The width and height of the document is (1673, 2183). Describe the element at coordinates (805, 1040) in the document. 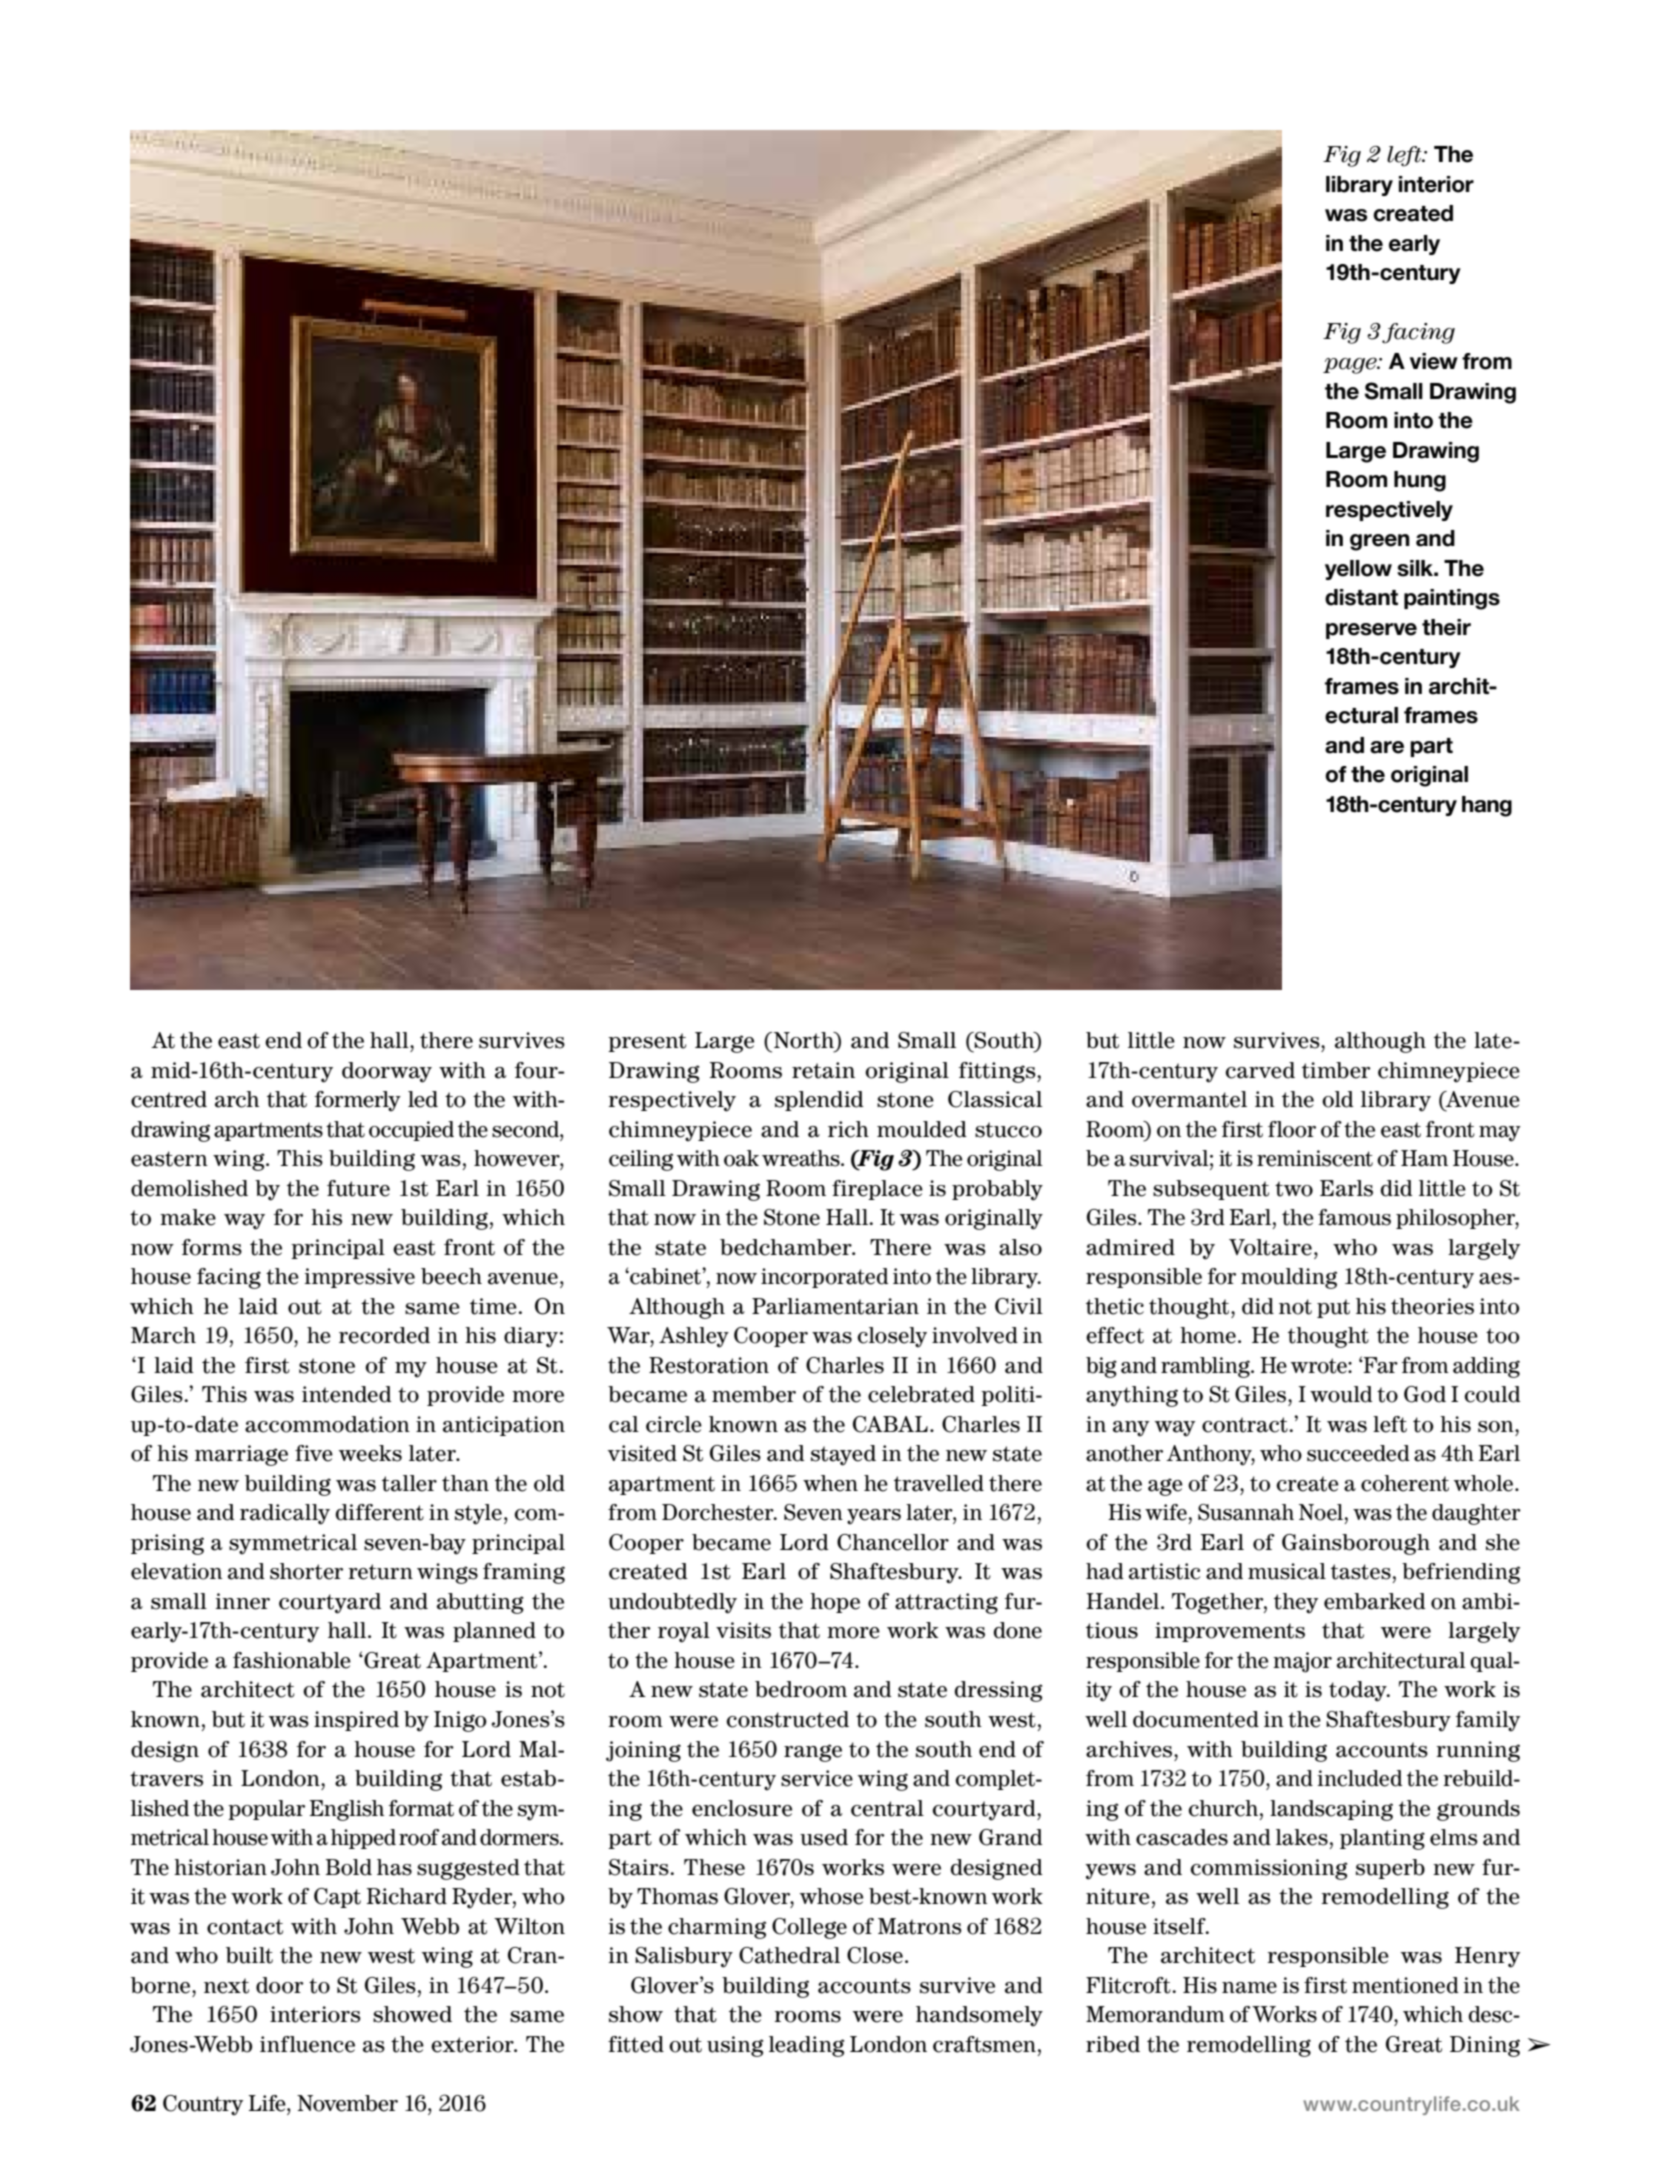

I see `North` at that location.
